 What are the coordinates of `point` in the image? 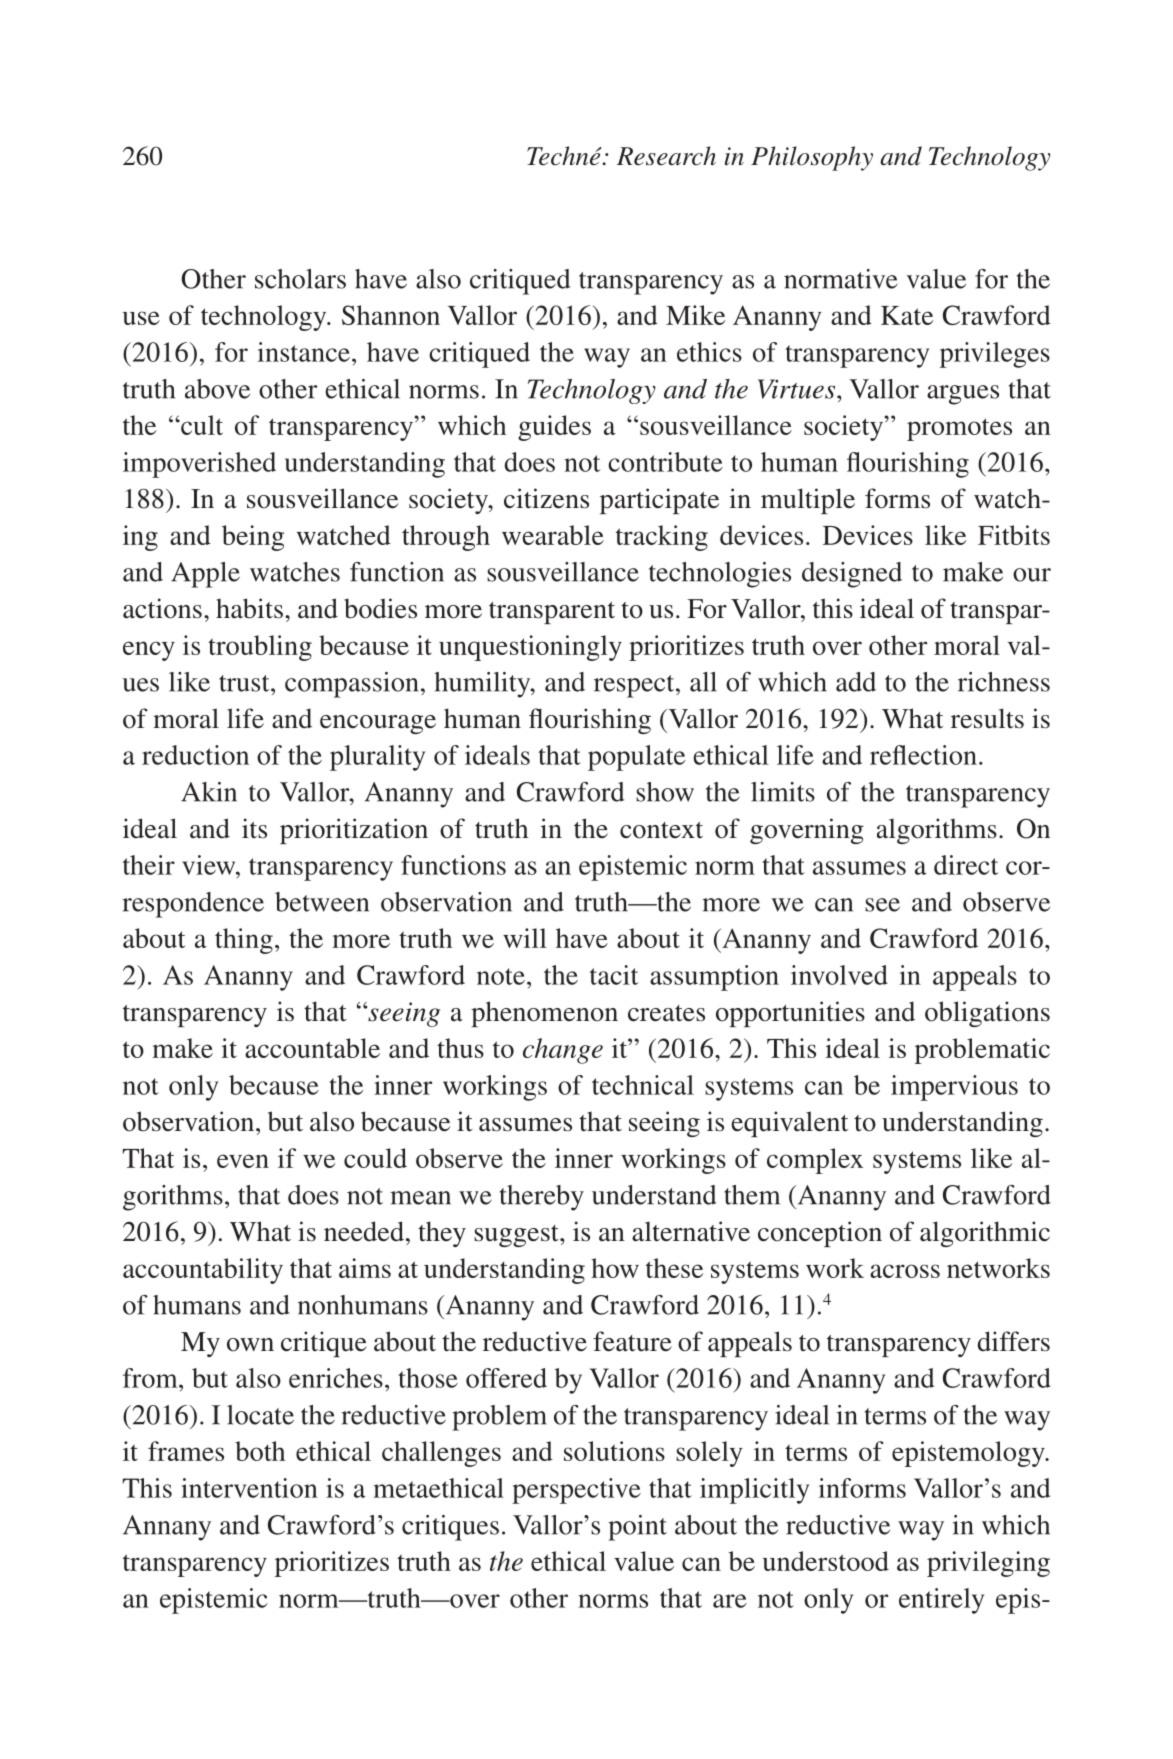 It's located at (637, 1528).
